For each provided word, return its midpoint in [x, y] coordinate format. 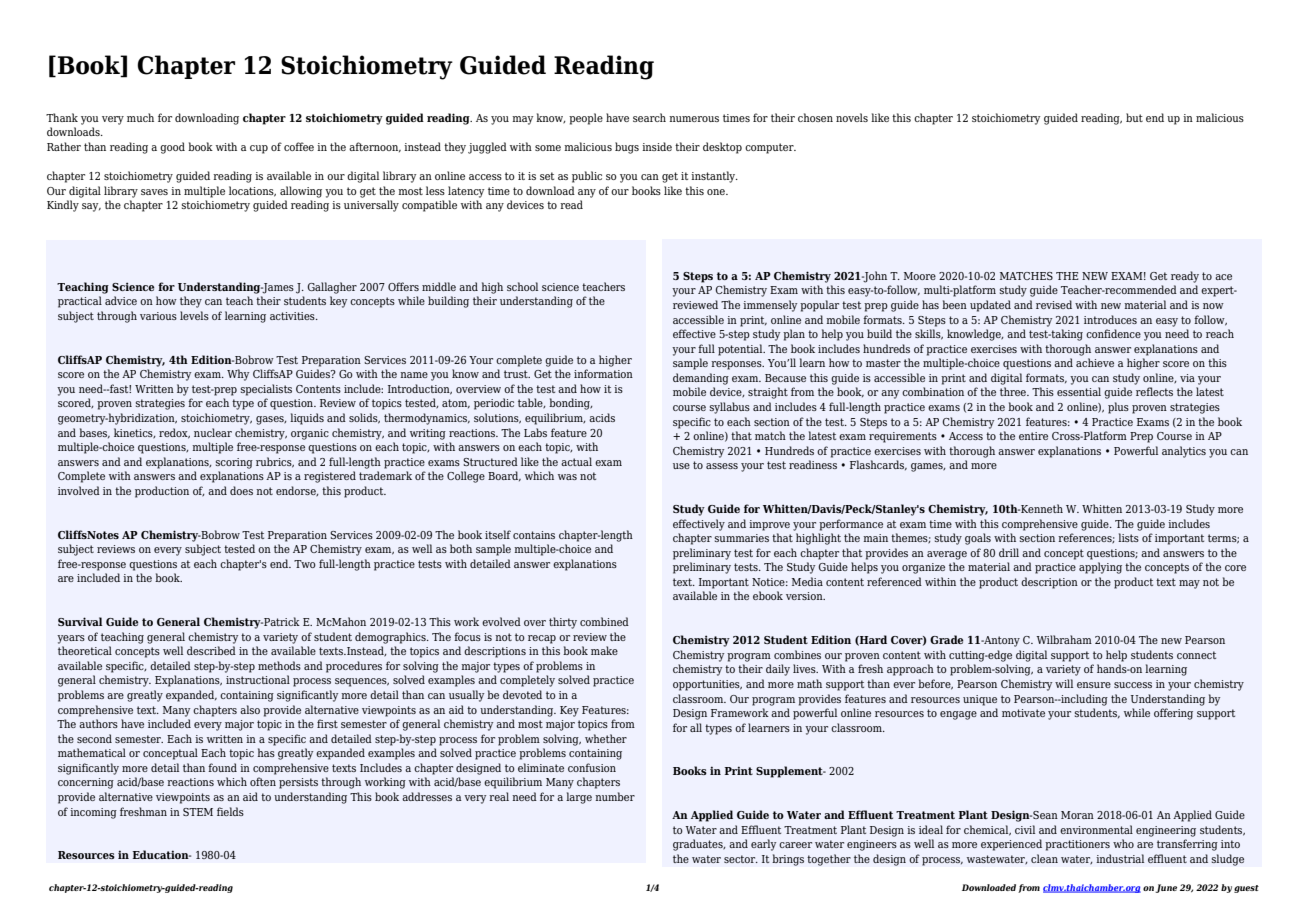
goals [978, 539]
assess [722, 466]
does [241, 490]
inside [657, 146]
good [172, 148]
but [1134, 117]
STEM [198, 812]
